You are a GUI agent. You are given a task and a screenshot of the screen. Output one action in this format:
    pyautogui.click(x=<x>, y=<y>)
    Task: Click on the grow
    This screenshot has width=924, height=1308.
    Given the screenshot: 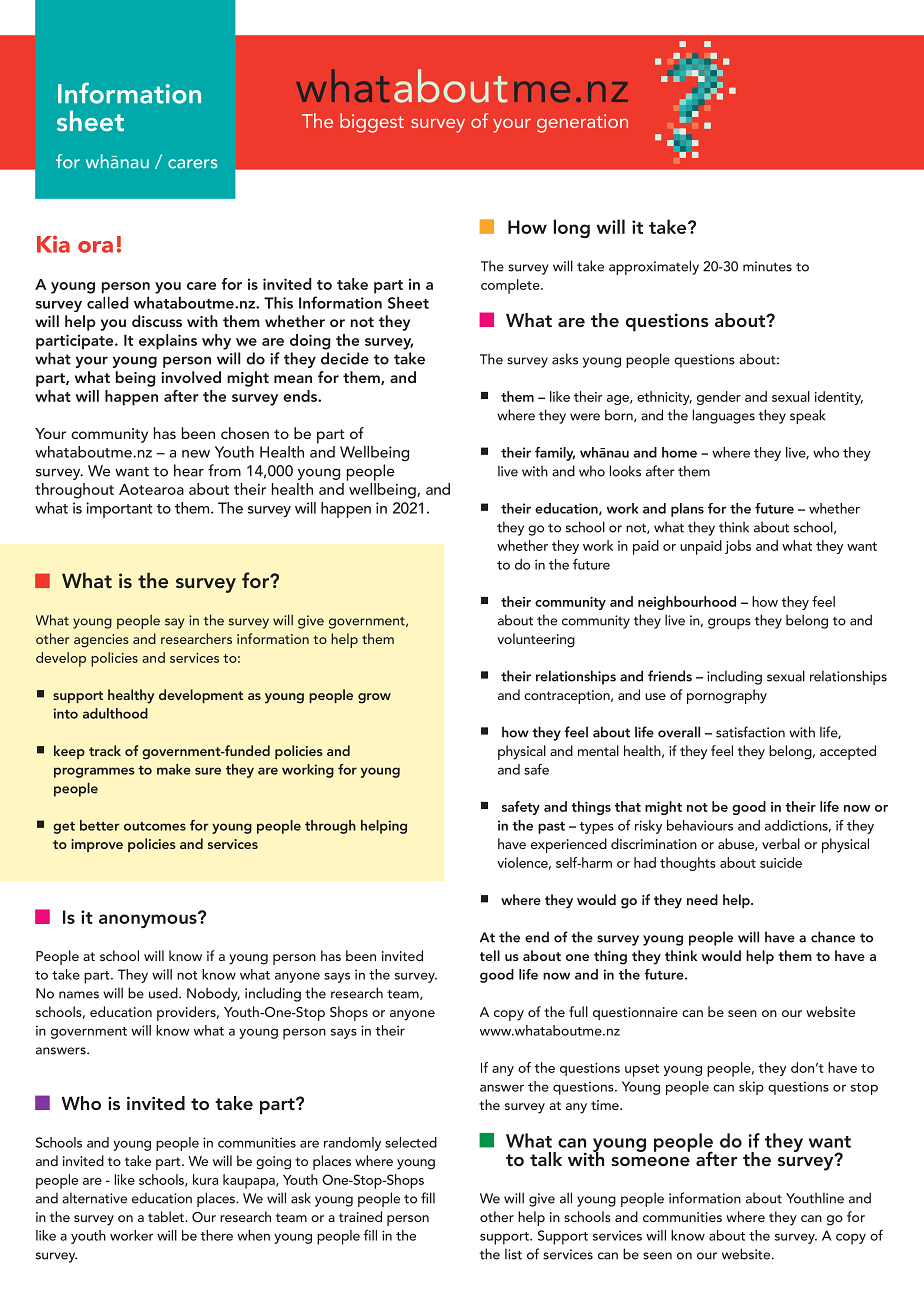 What is the action you would take?
    pyautogui.click(x=374, y=698)
